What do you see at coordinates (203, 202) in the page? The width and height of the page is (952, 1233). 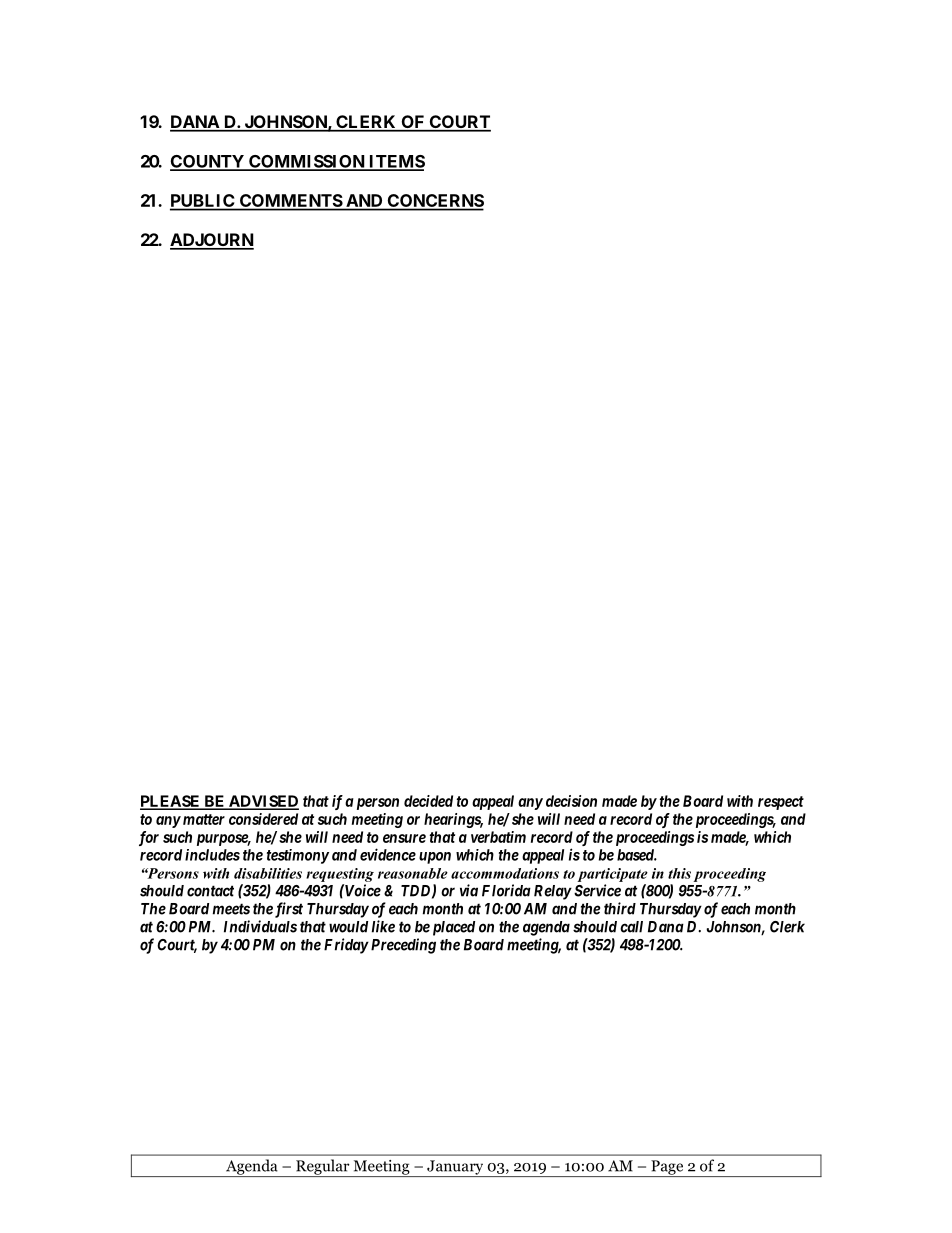 I see `PUBLIC` at bounding box center [203, 202].
